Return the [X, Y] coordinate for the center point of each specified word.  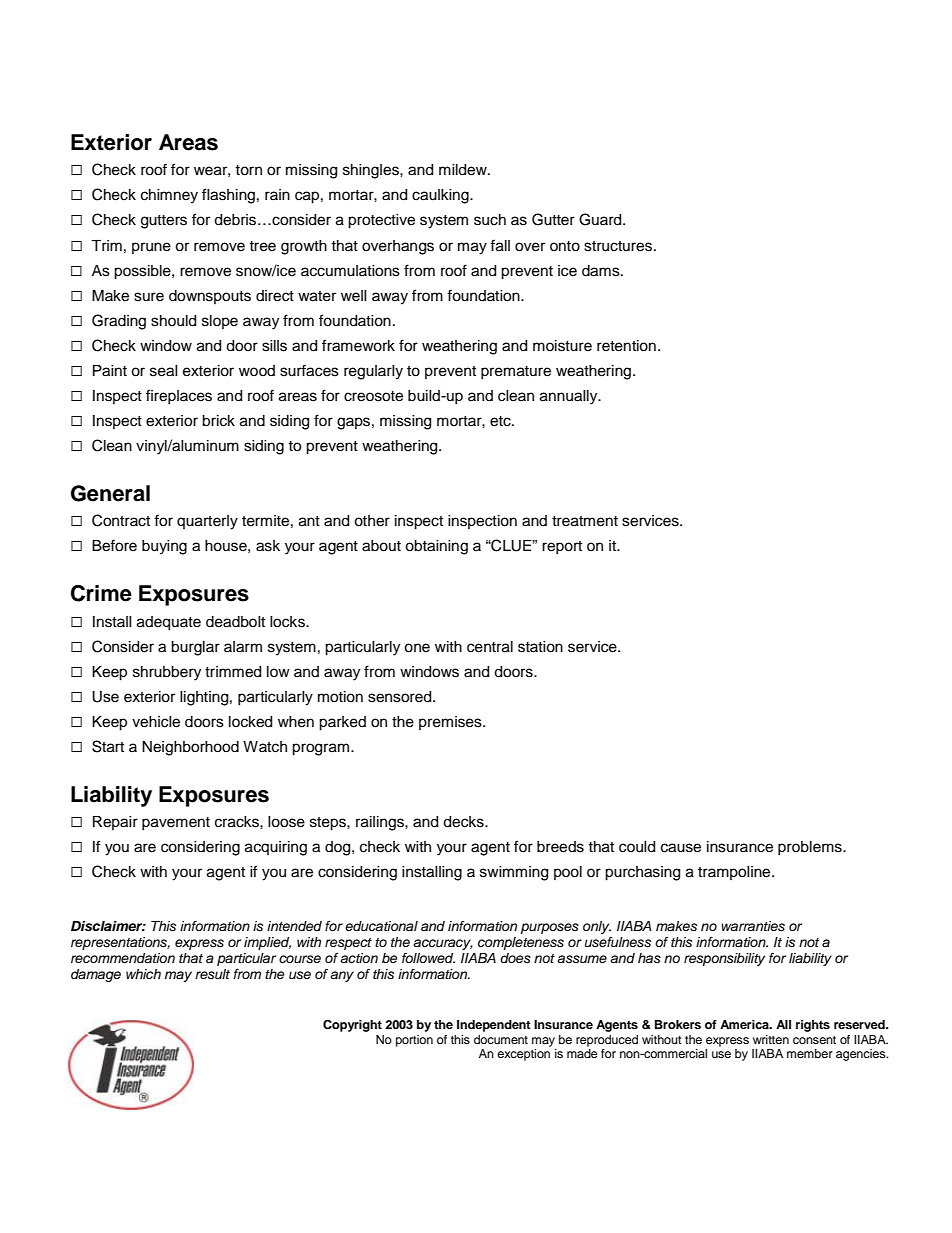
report [562, 547]
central [490, 647]
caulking [441, 196]
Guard [601, 219]
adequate [169, 623]
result [212, 974]
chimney [169, 196]
